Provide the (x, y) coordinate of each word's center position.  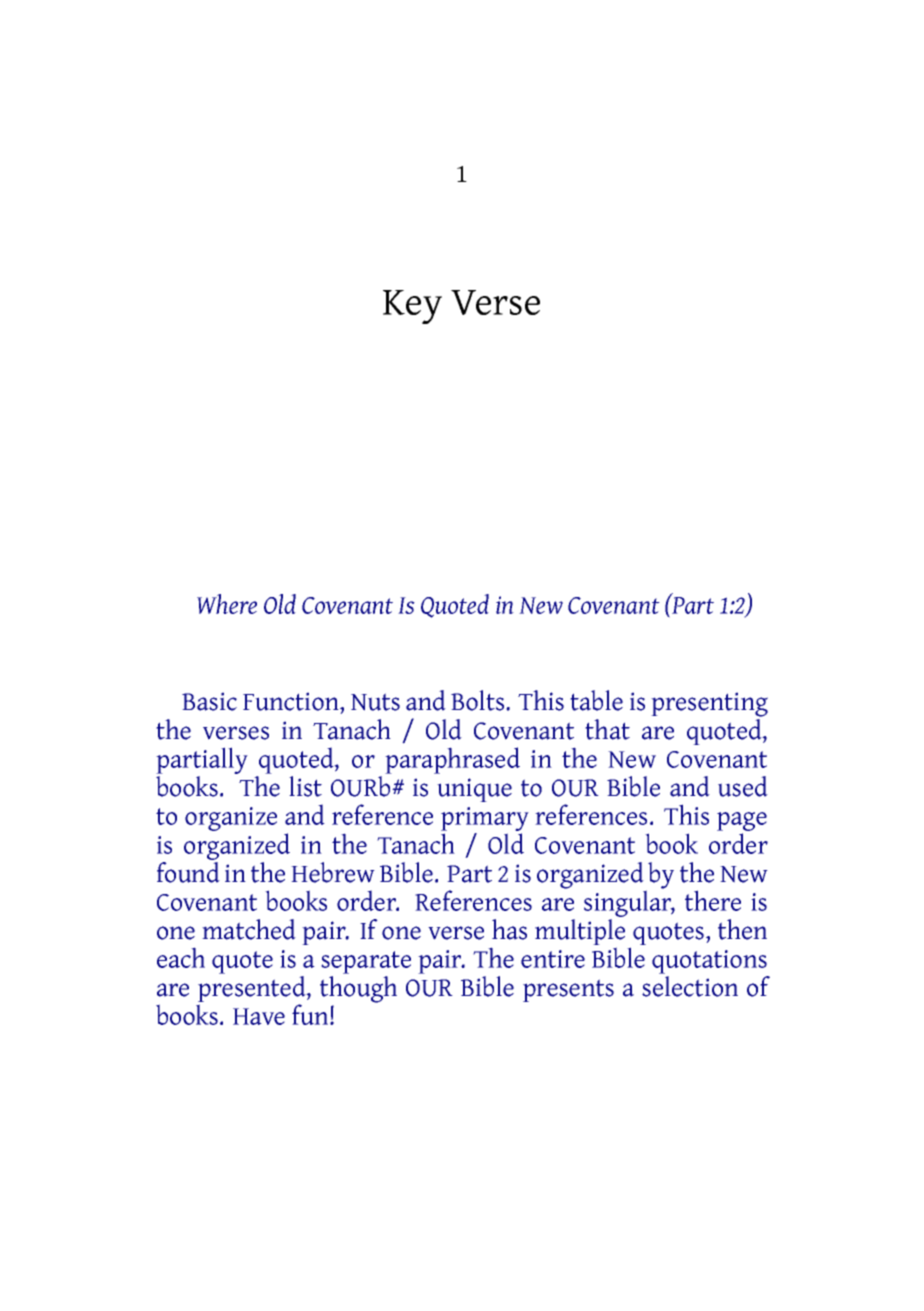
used (743, 786)
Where (227, 604)
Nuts (375, 702)
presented (253, 989)
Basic (209, 701)
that (607, 729)
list (305, 786)
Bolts (479, 700)
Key (412, 307)
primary (485, 819)
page (742, 821)
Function (292, 701)
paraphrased (452, 760)
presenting (709, 704)
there (713, 900)
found (188, 872)
